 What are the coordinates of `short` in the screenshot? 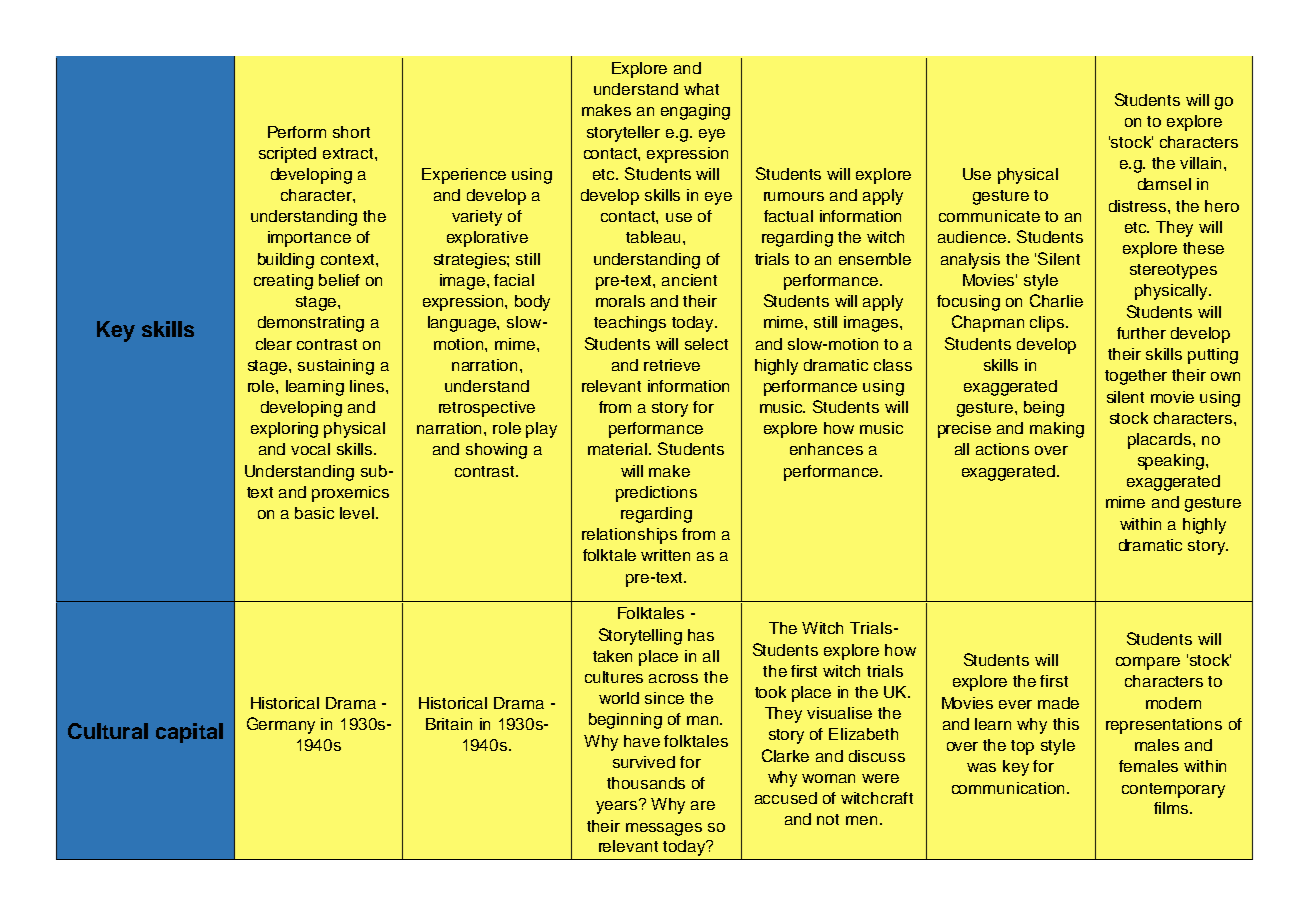 It's located at (351, 132).
